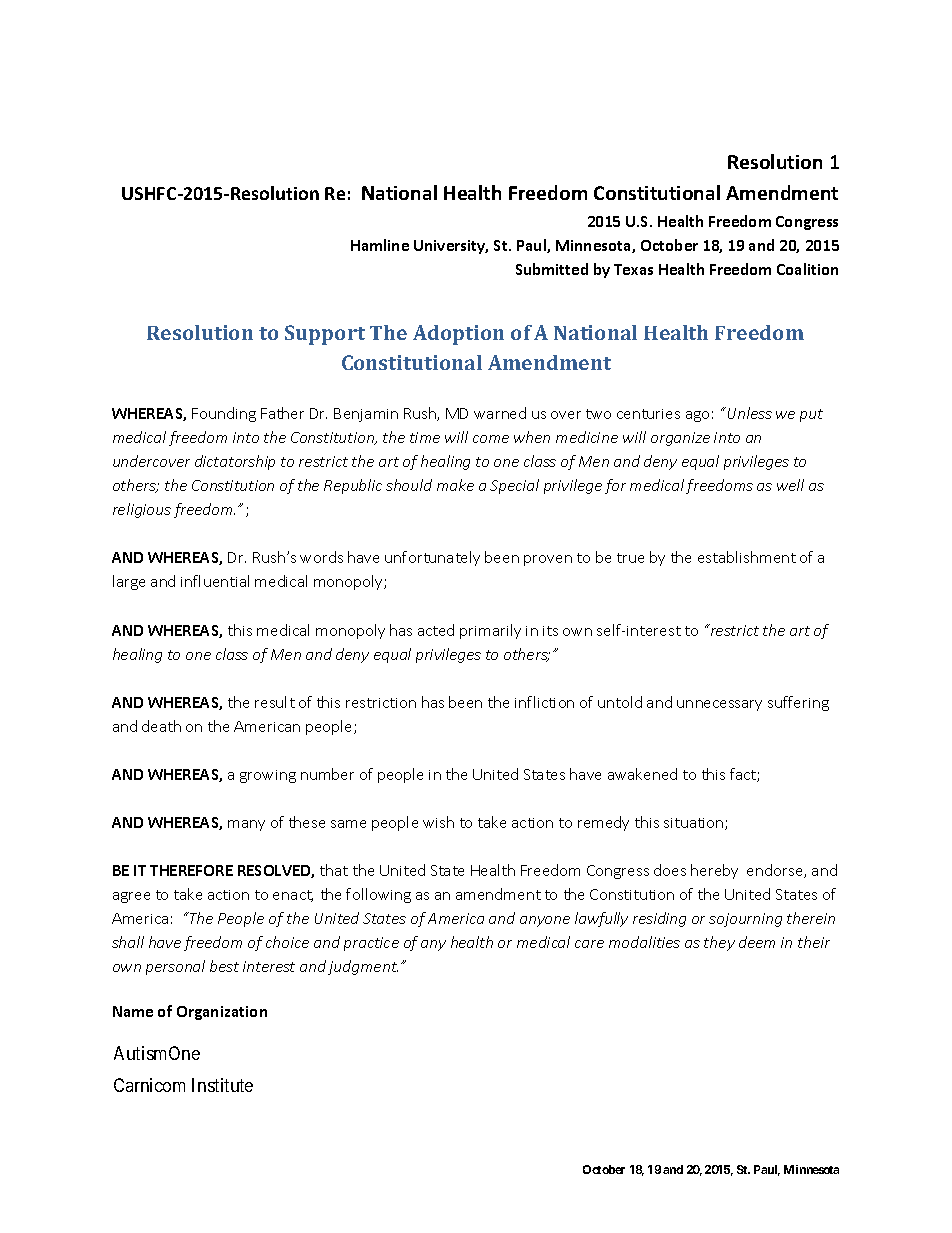  What do you see at coordinates (215, 581) in the document?
I see `influential` at bounding box center [215, 581].
